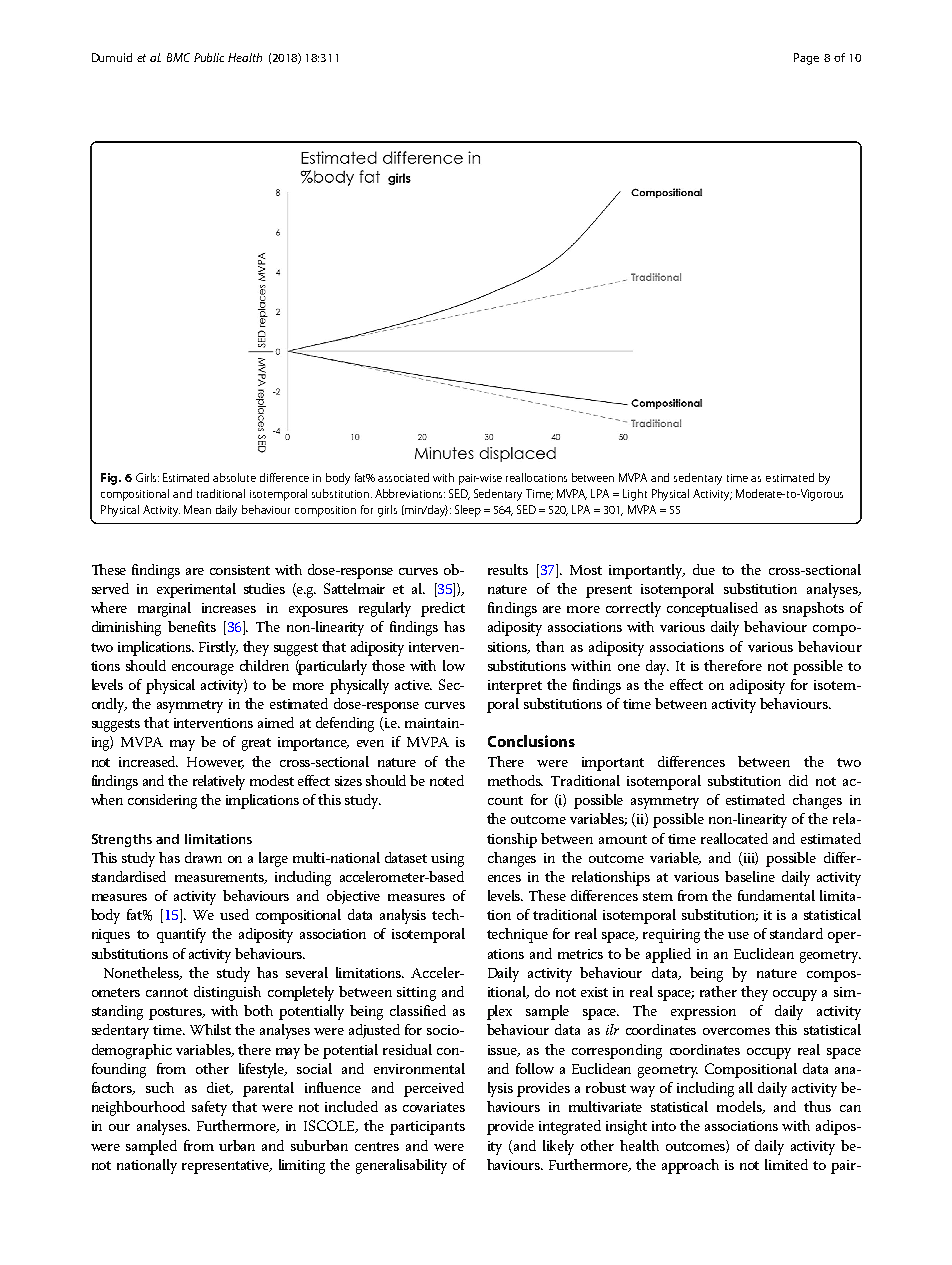 The height and width of the page is (1265, 952). I want to click on noted, so click(447, 780).
